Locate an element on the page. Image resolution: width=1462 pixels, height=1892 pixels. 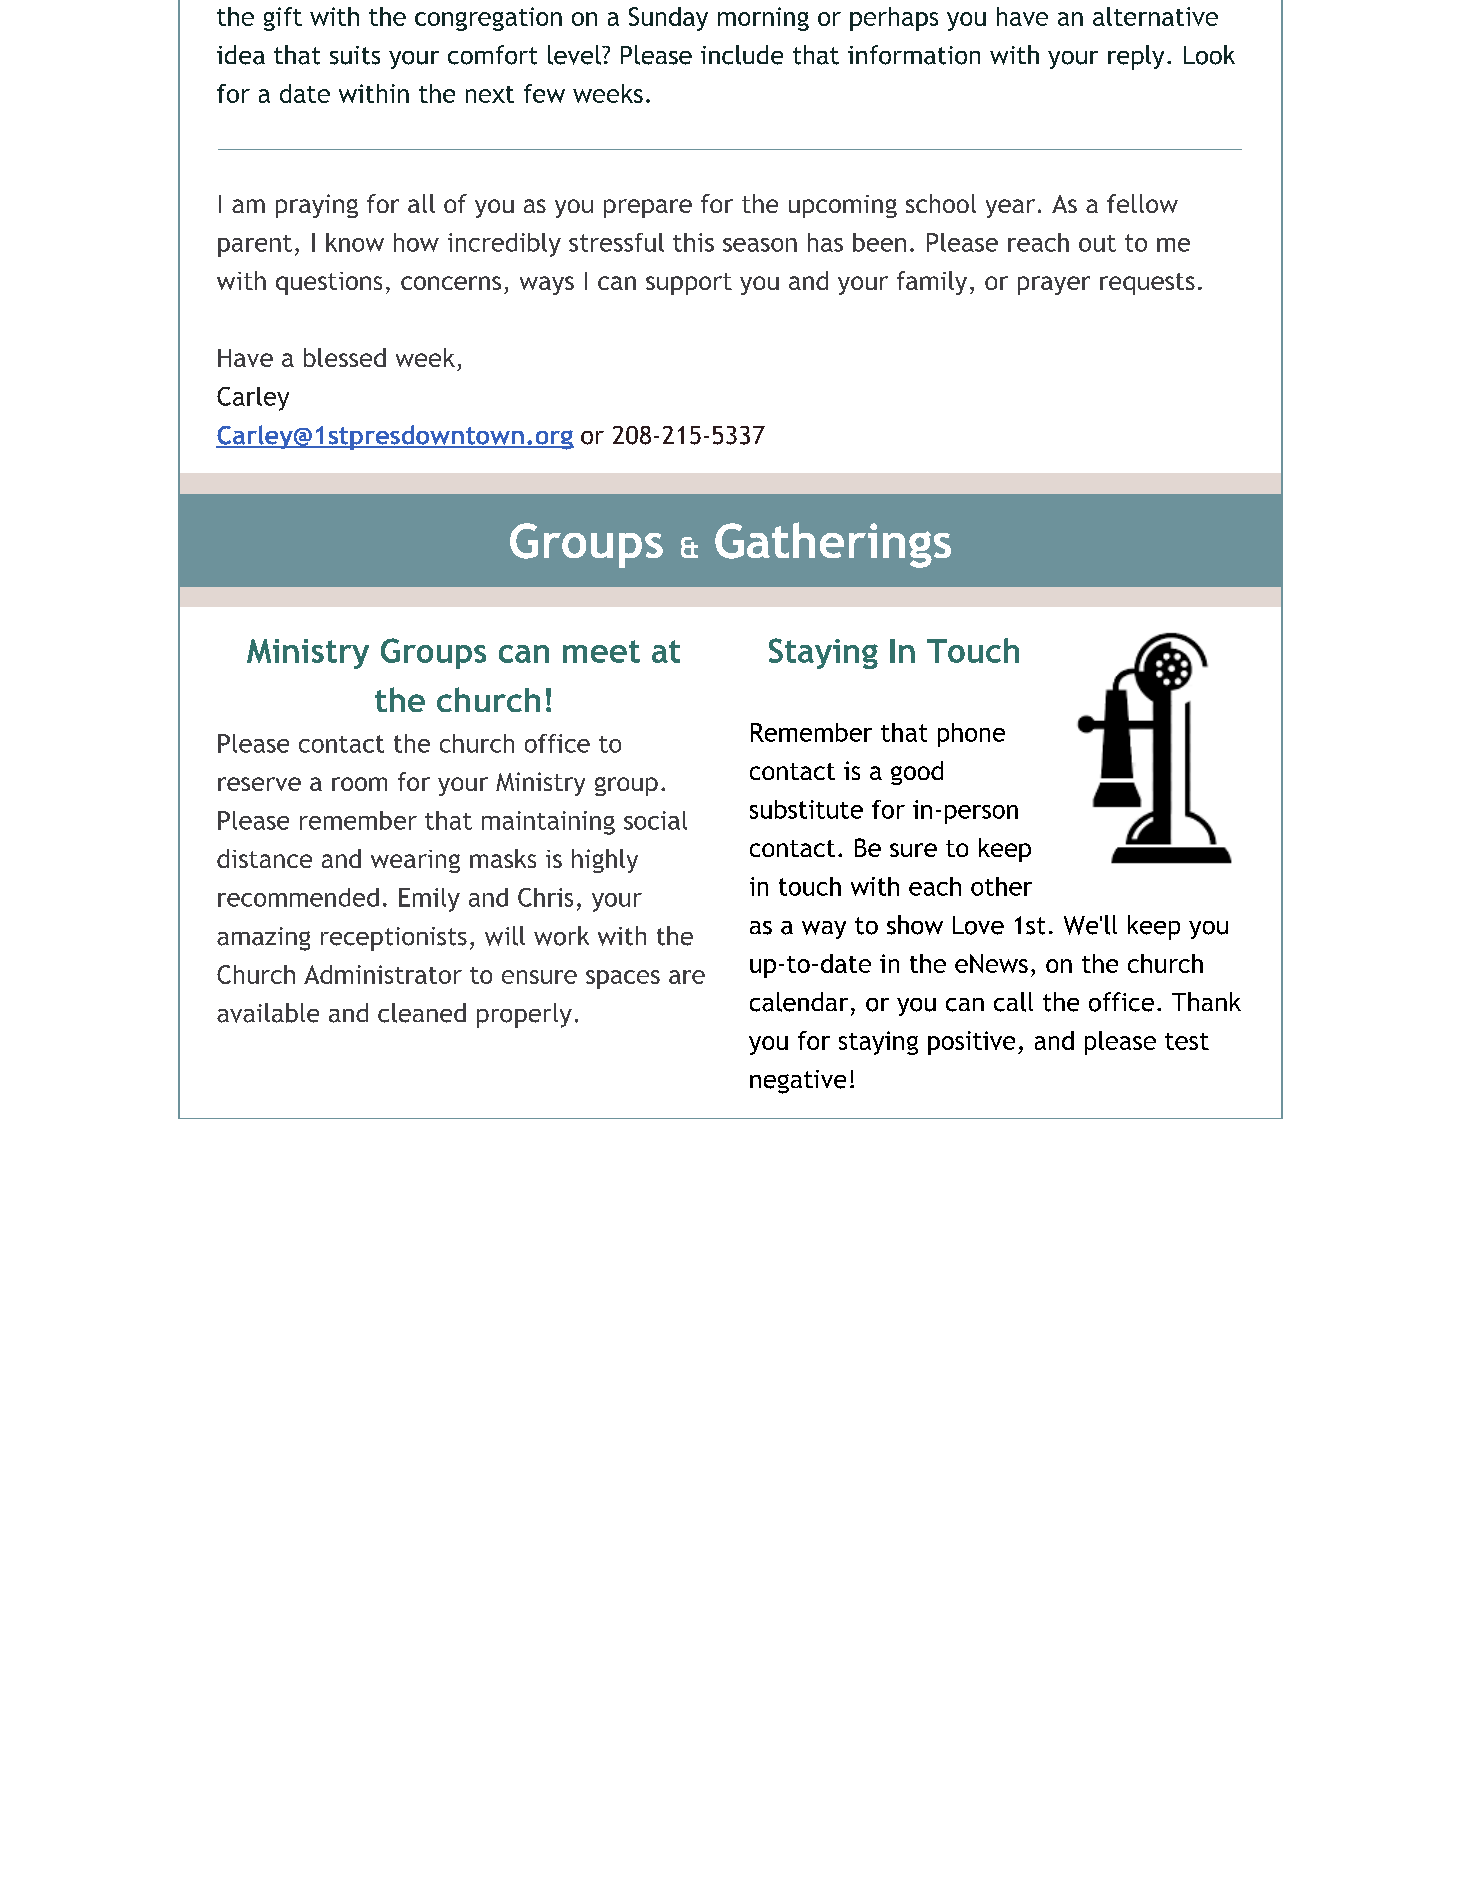
negative is located at coordinates (798, 1082).
